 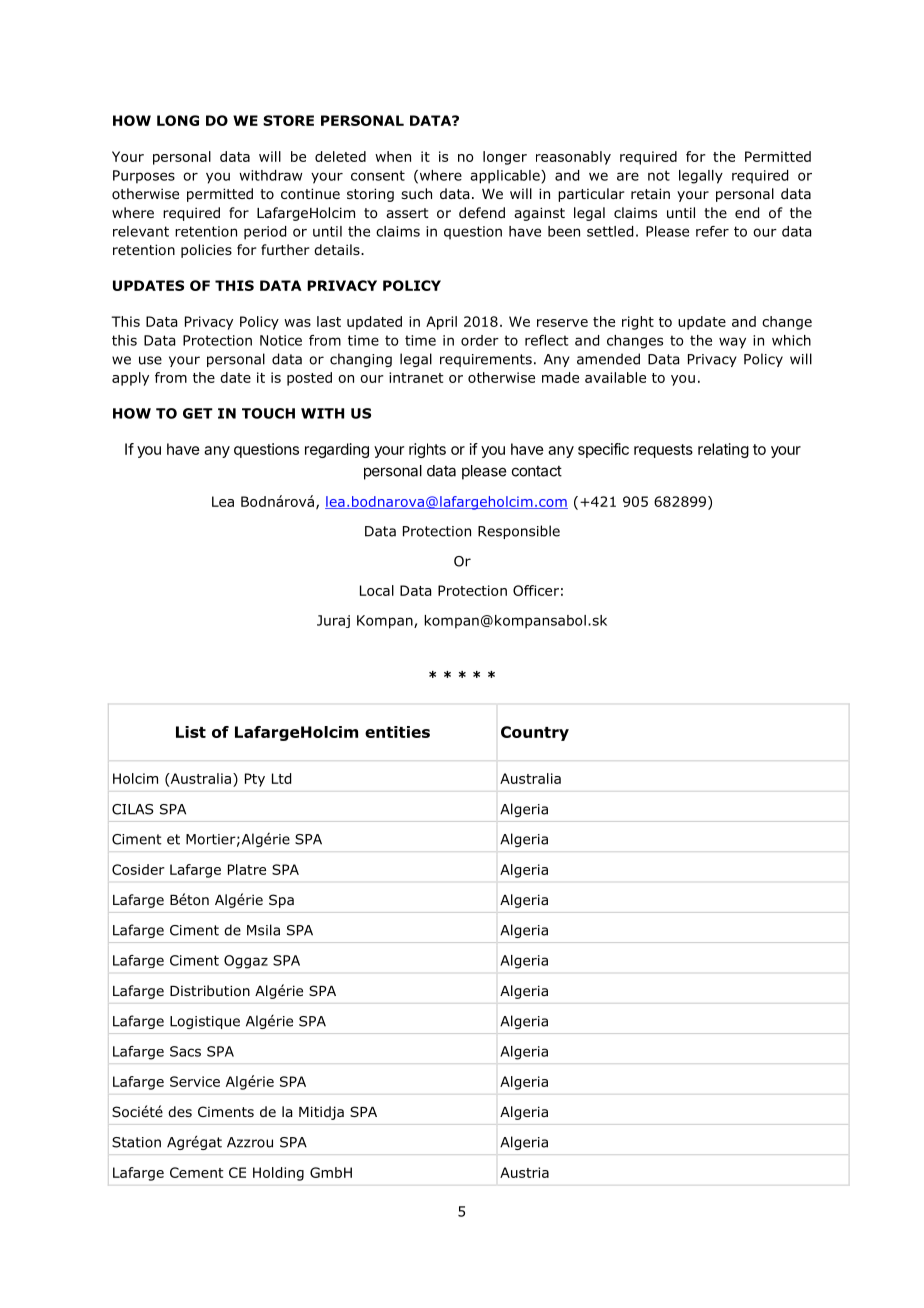 What do you see at coordinates (535, 733) in the image?
I see `Country` at bounding box center [535, 733].
